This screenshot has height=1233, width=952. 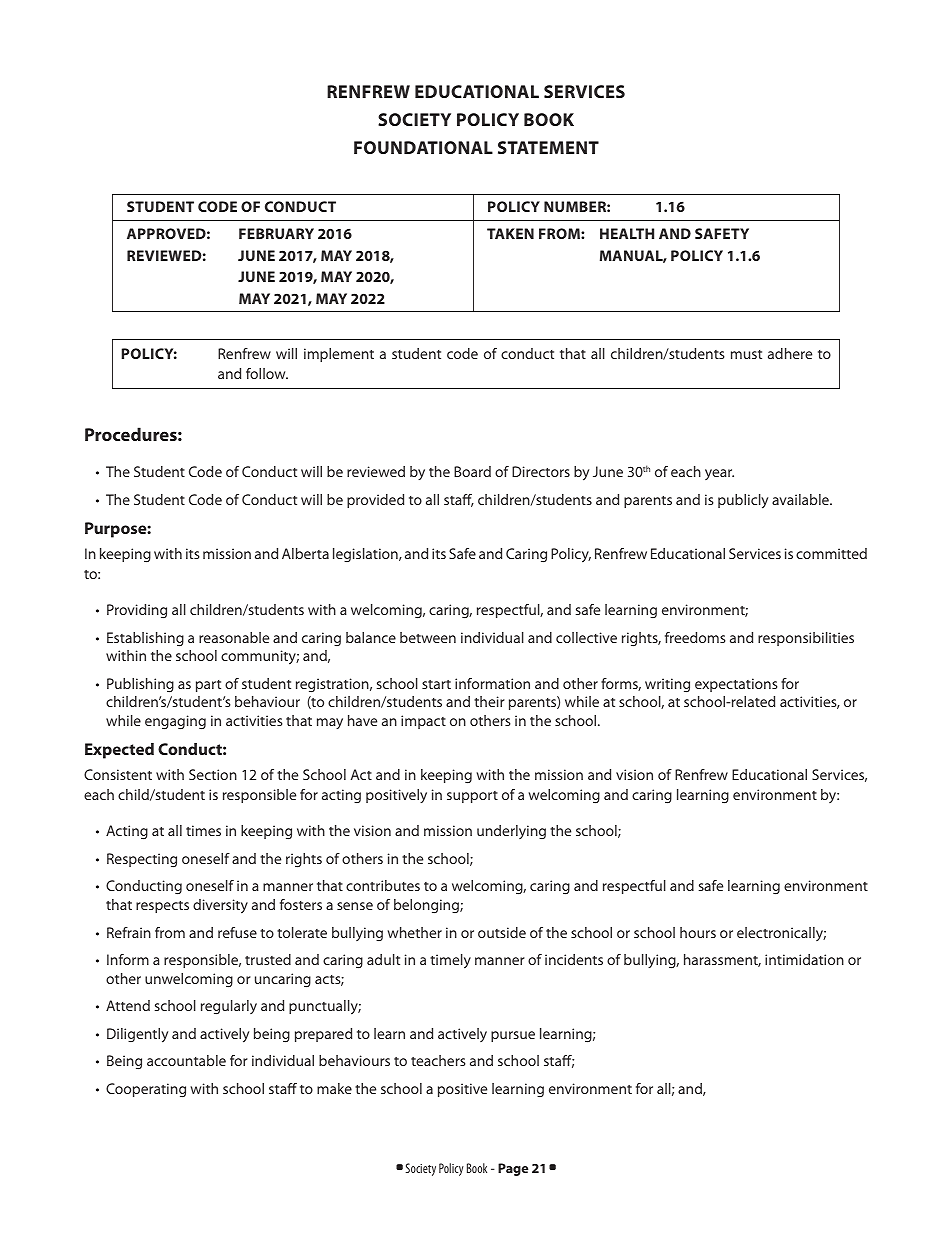 I want to click on Page, so click(x=513, y=1169).
